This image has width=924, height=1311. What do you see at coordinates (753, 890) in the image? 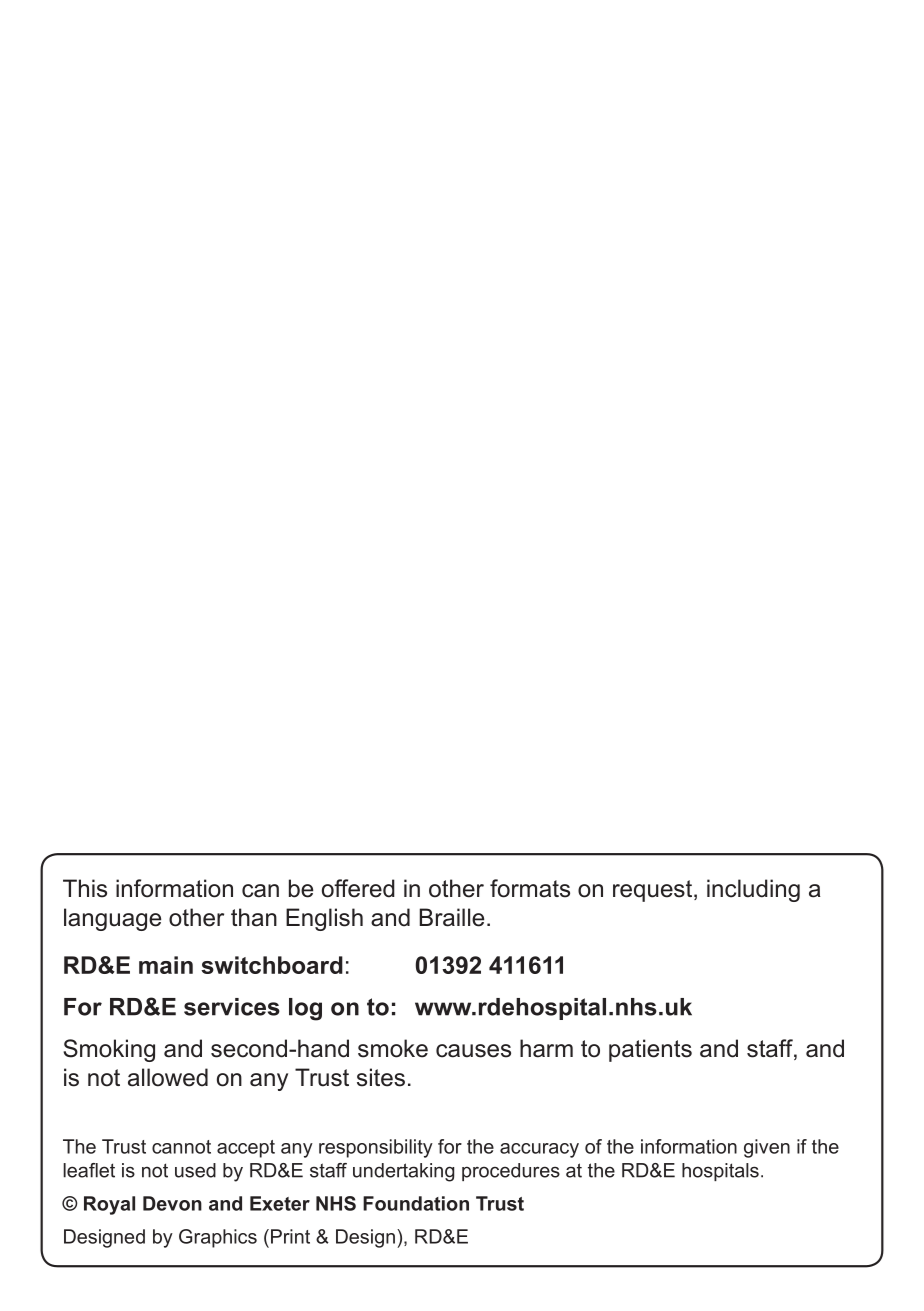
I see `including` at bounding box center [753, 890].
